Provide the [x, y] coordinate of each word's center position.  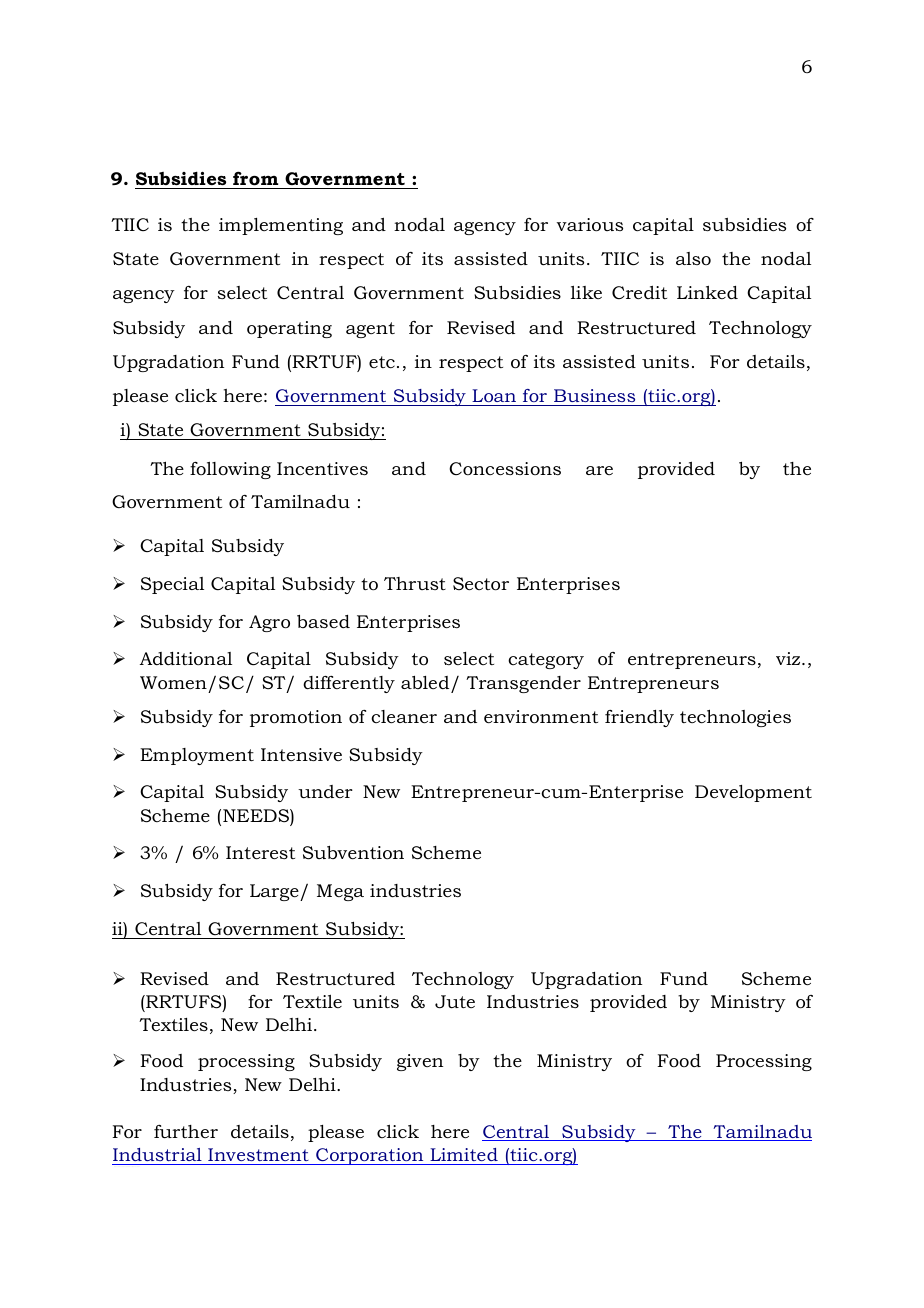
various [590, 225]
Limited [464, 1154]
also [693, 258]
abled [425, 682]
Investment [258, 1154]
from [255, 178]
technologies [735, 718]
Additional [186, 659]
